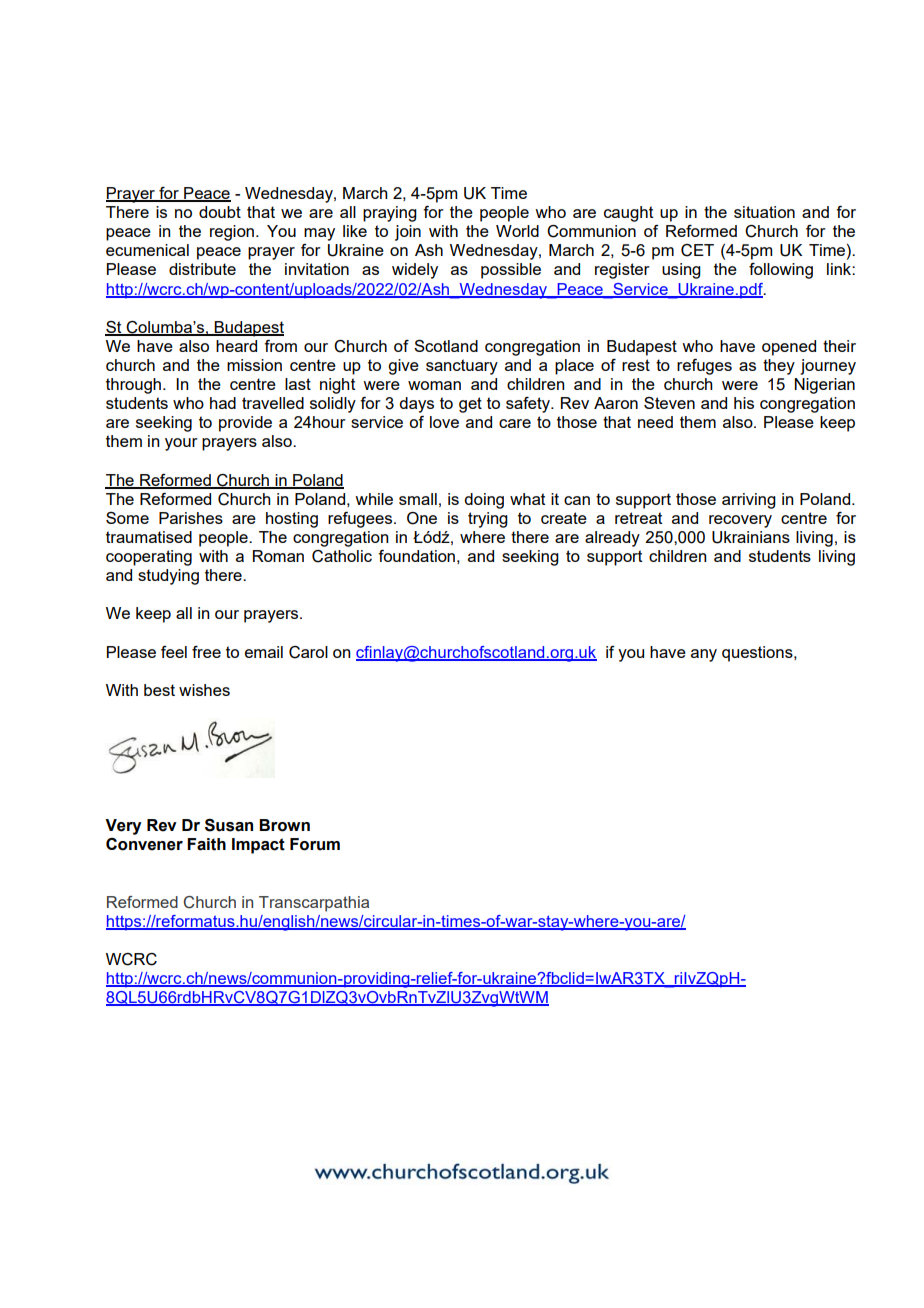 Image resolution: width=924 pixels, height=1308 pixels. Describe the element at coordinates (758, 654) in the screenshot. I see `questions` at that location.
